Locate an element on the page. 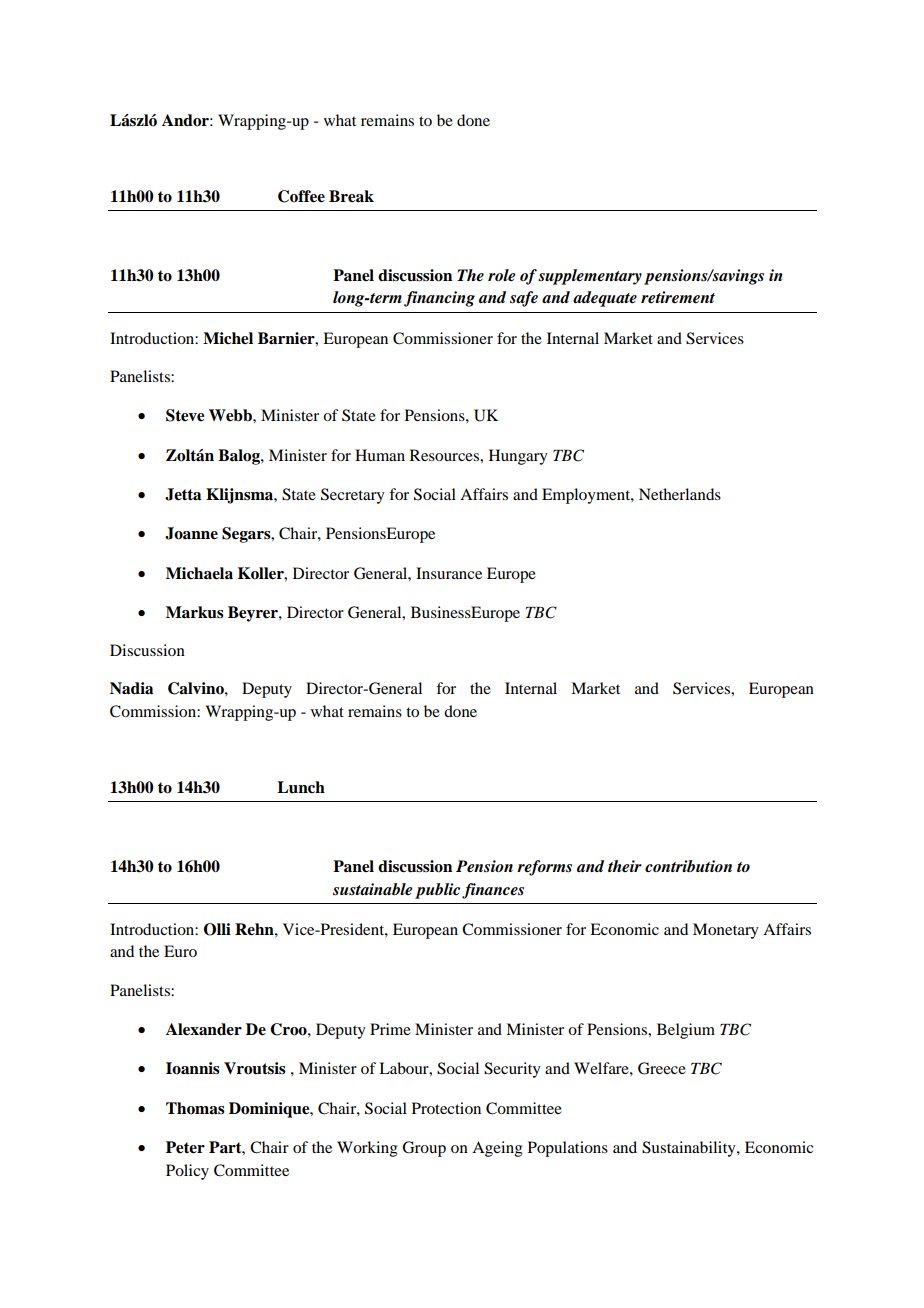 Image resolution: width=924 pixels, height=1308 pixels. Olli is located at coordinates (217, 929).
